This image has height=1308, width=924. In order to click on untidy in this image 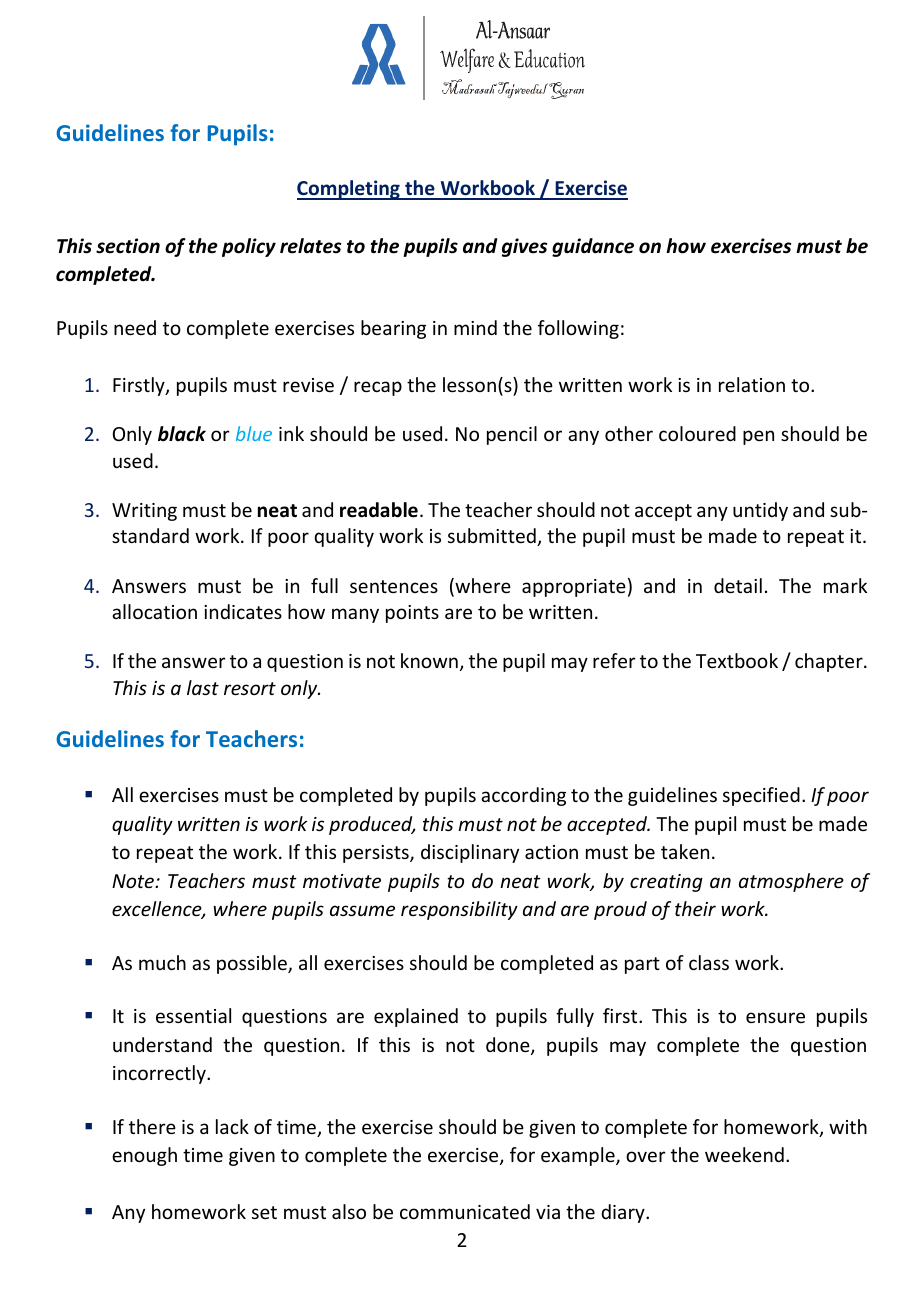, I will do `click(760, 511)`.
